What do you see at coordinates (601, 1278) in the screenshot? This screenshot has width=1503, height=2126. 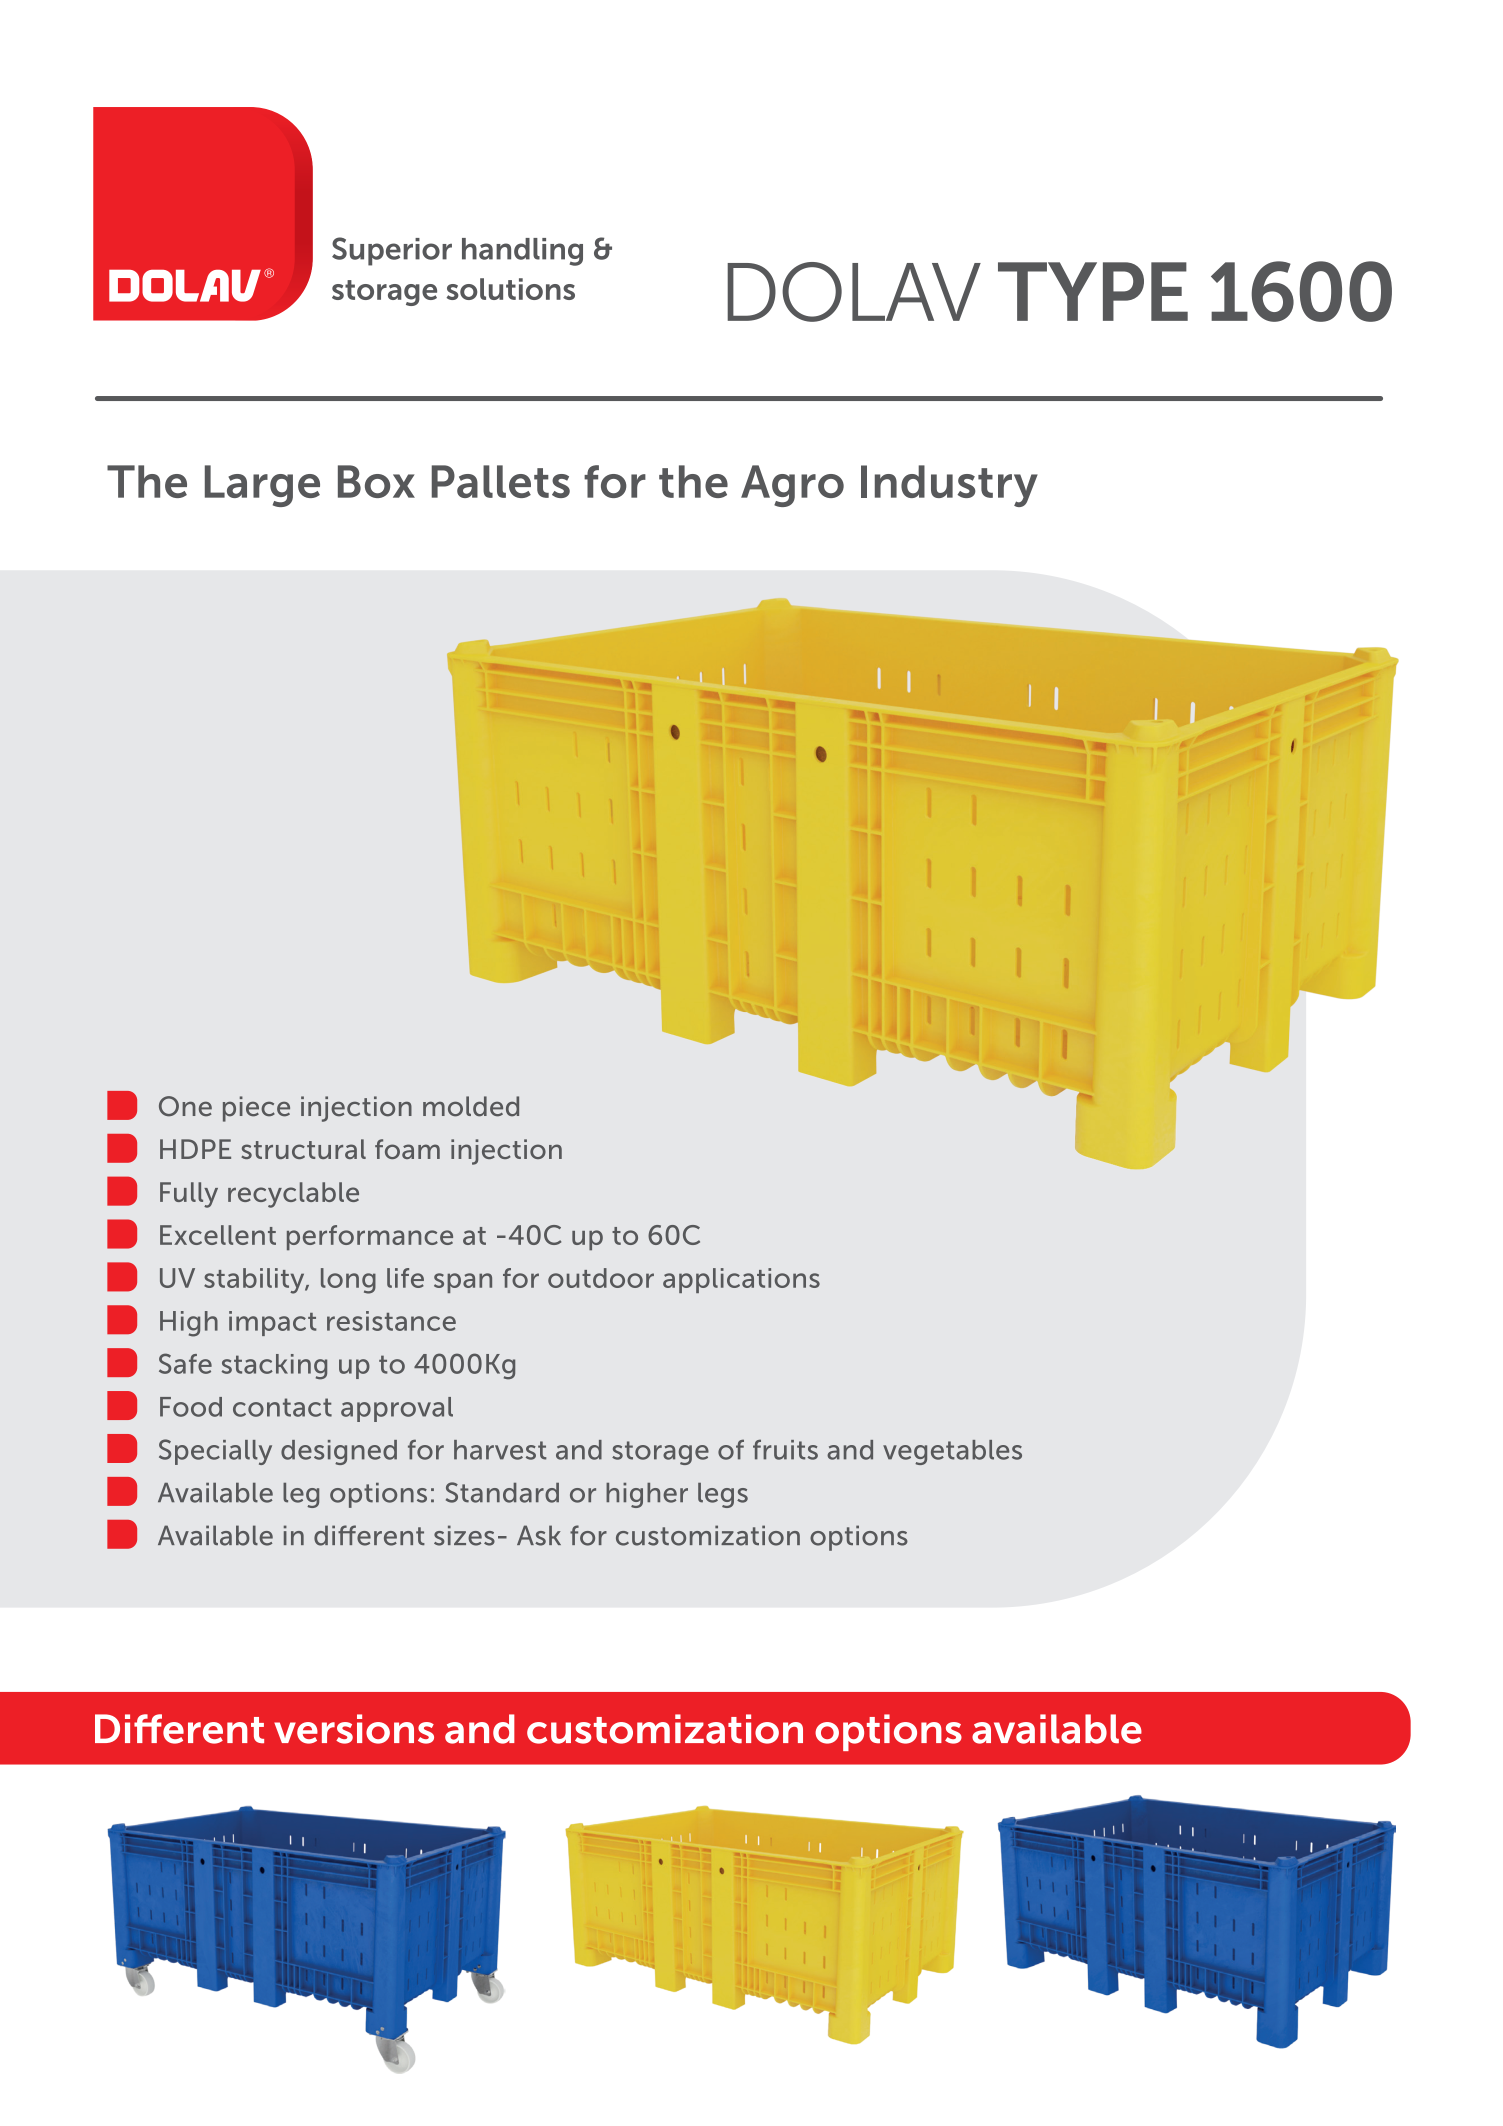 I see `outdoor` at bounding box center [601, 1278].
